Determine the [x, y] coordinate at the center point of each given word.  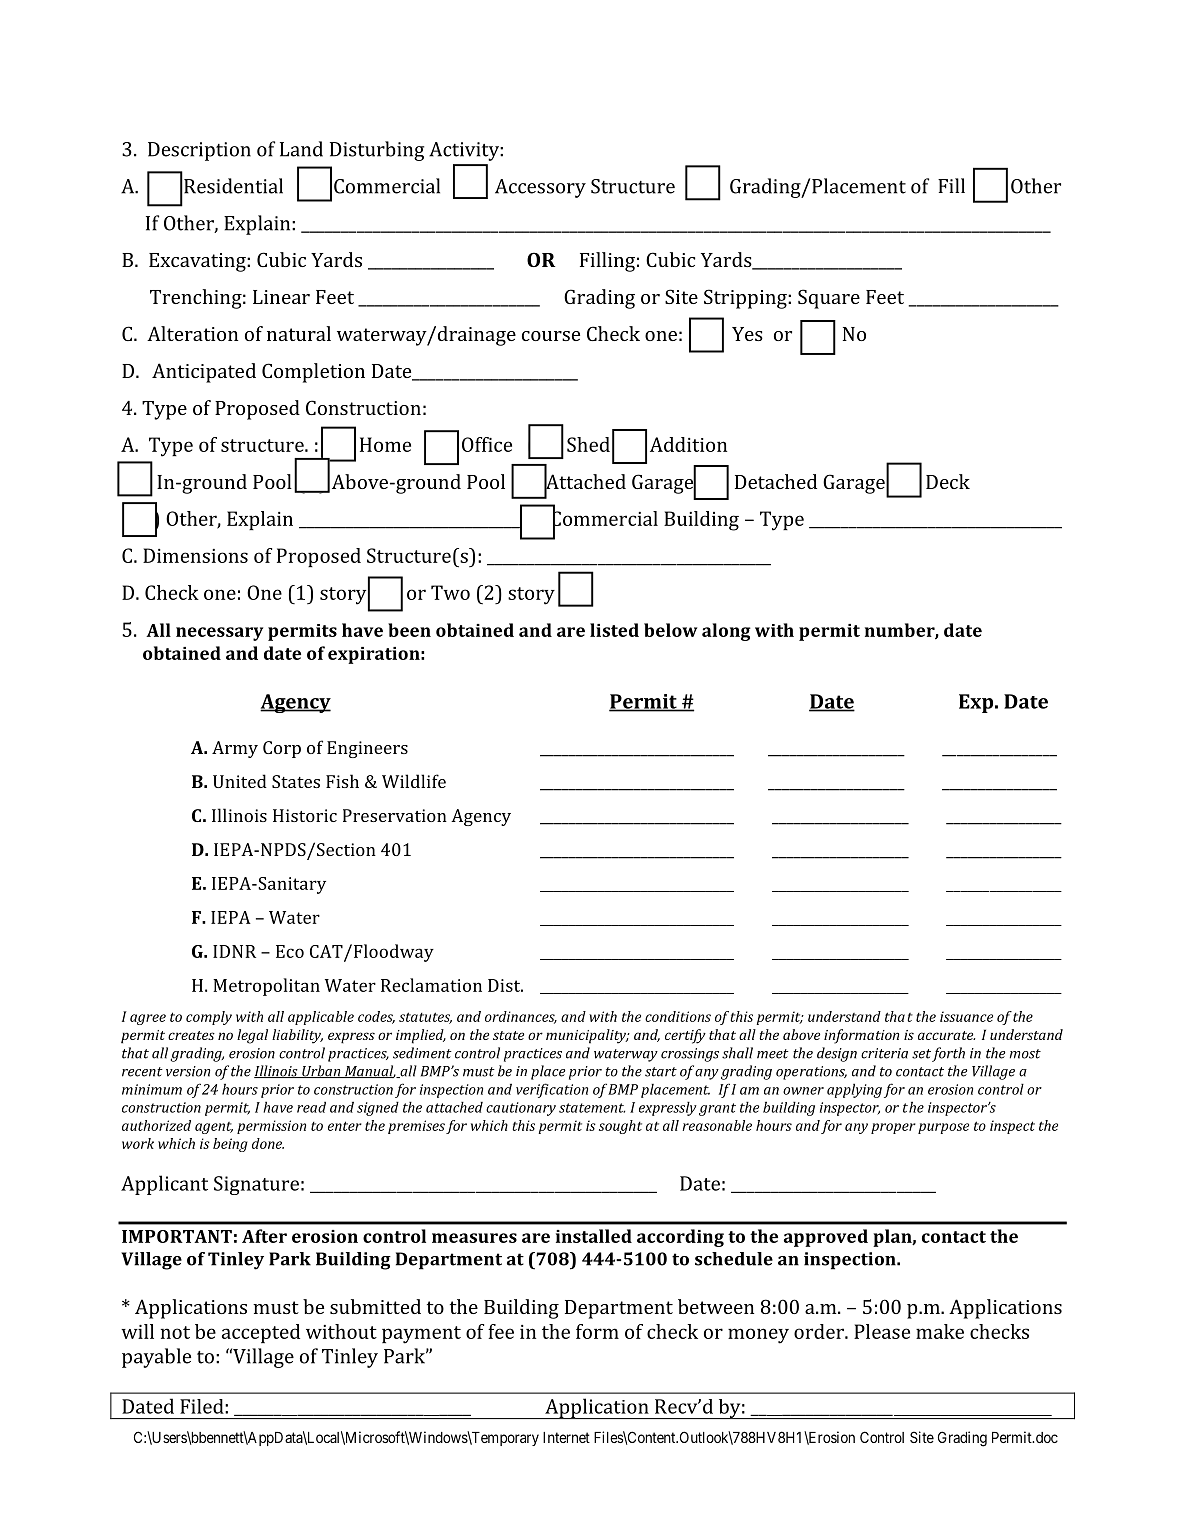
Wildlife [414, 781]
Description [199, 151]
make [940, 1331]
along [726, 632]
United [240, 781]
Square [829, 299]
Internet [566, 1437]
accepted [261, 1333]
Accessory [540, 188]
